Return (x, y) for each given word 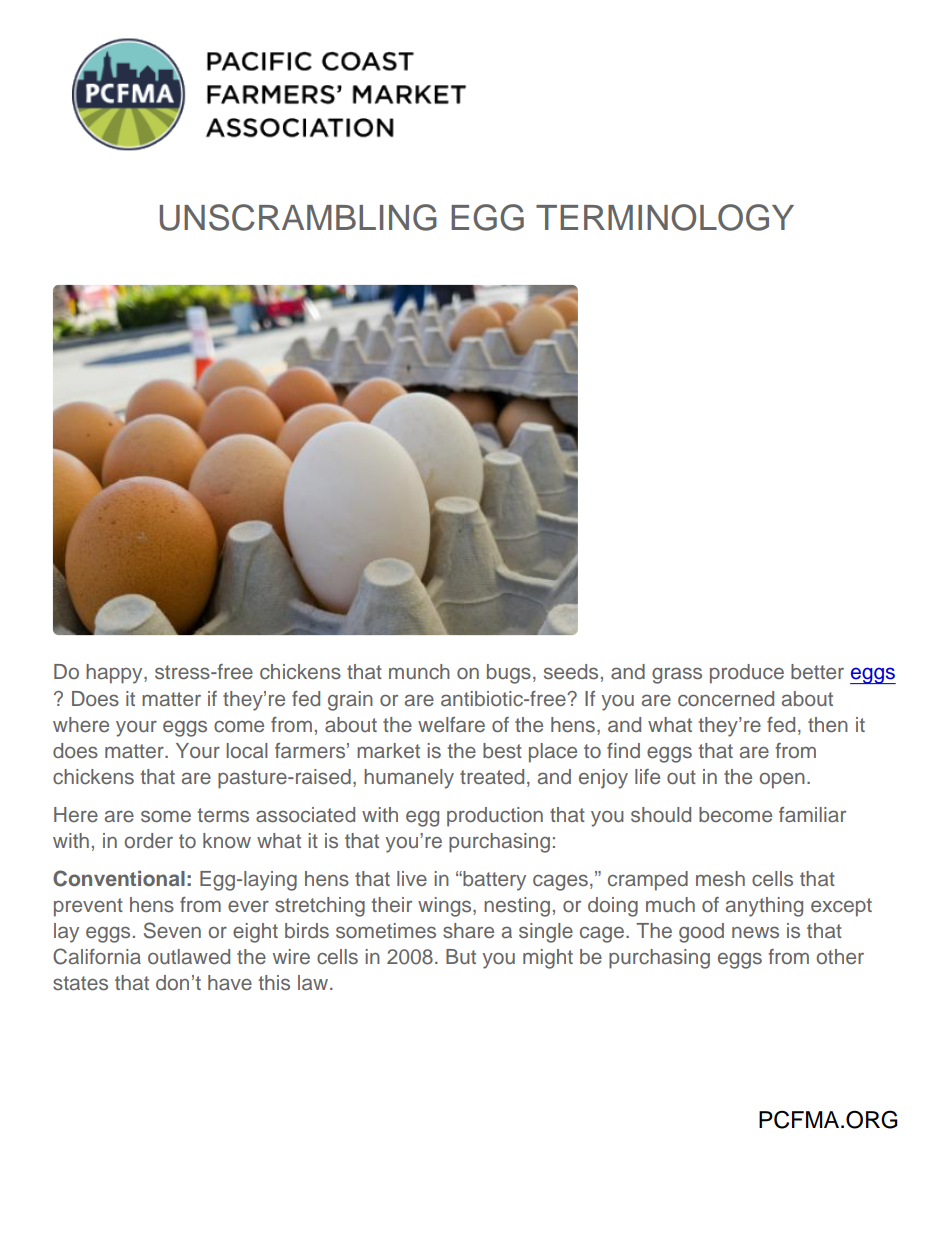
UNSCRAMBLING (298, 217)
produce (747, 674)
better (817, 672)
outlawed (189, 957)
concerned (726, 699)
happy (115, 674)
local (246, 751)
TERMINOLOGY (665, 217)
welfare (451, 725)
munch (419, 672)
